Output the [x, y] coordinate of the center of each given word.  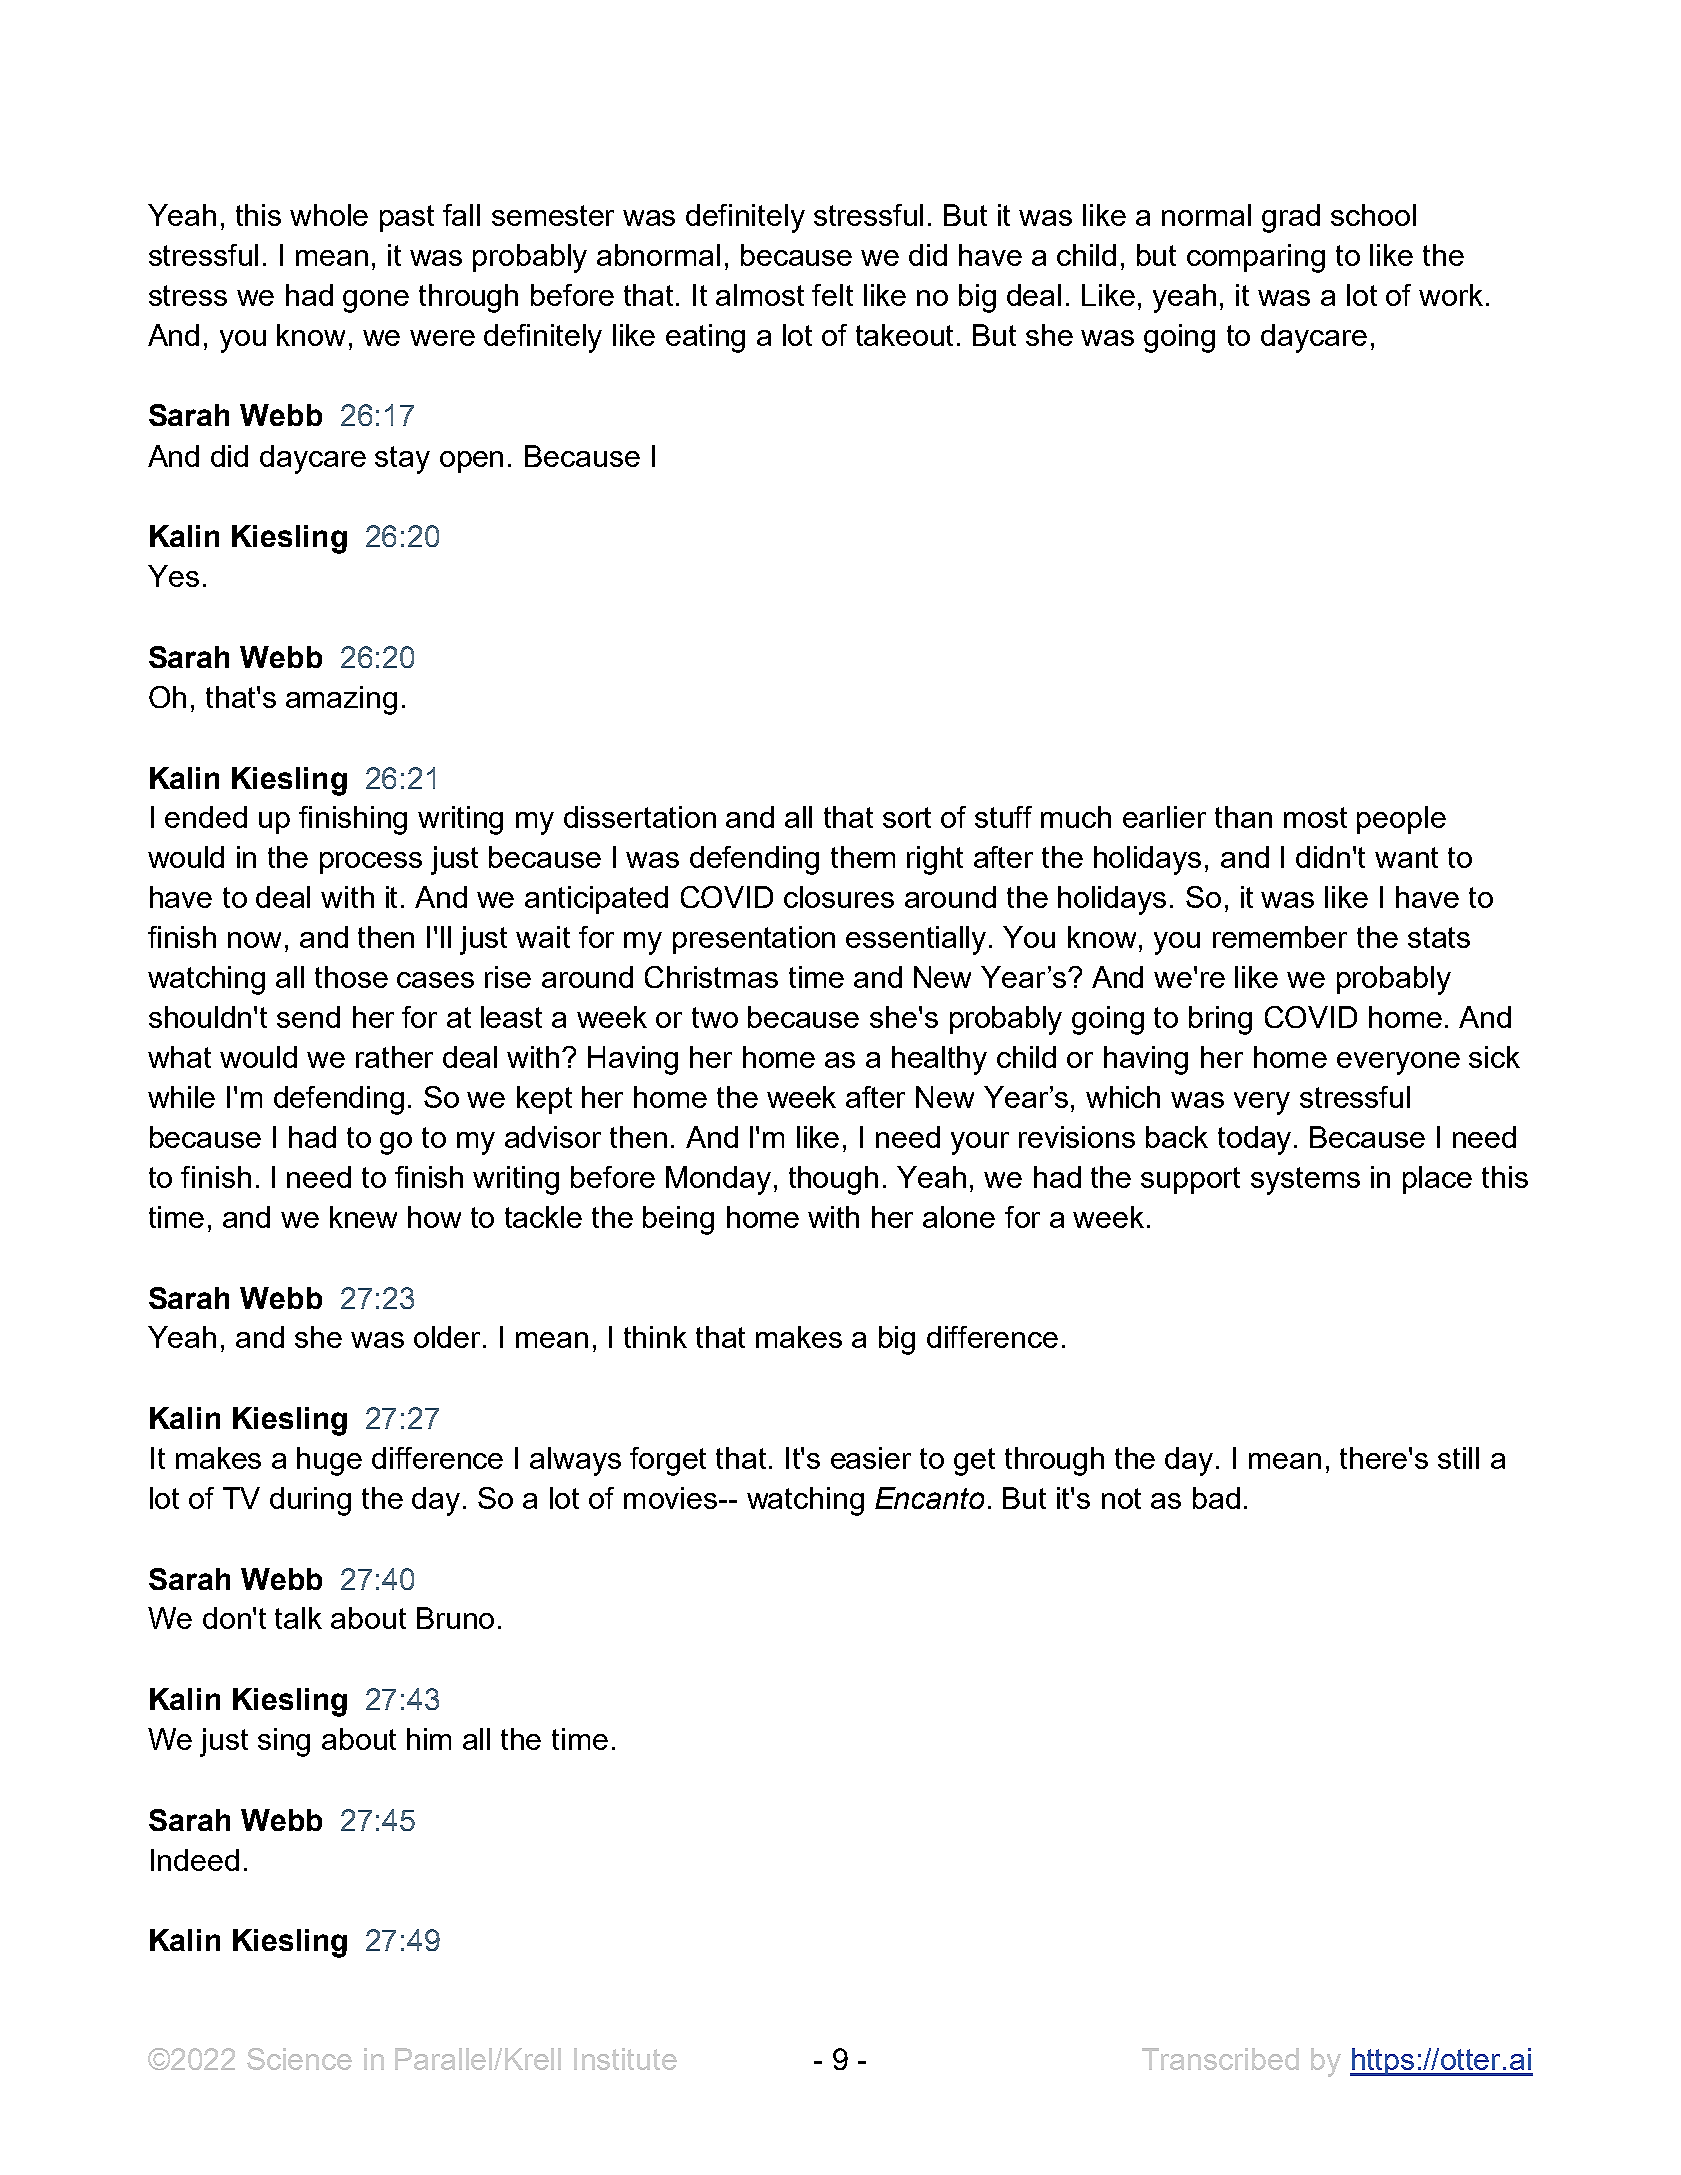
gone [376, 301]
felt [832, 295]
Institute [625, 2059]
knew [363, 1217]
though [833, 1180]
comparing [1256, 258]
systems [1305, 1181]
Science [299, 2059]
